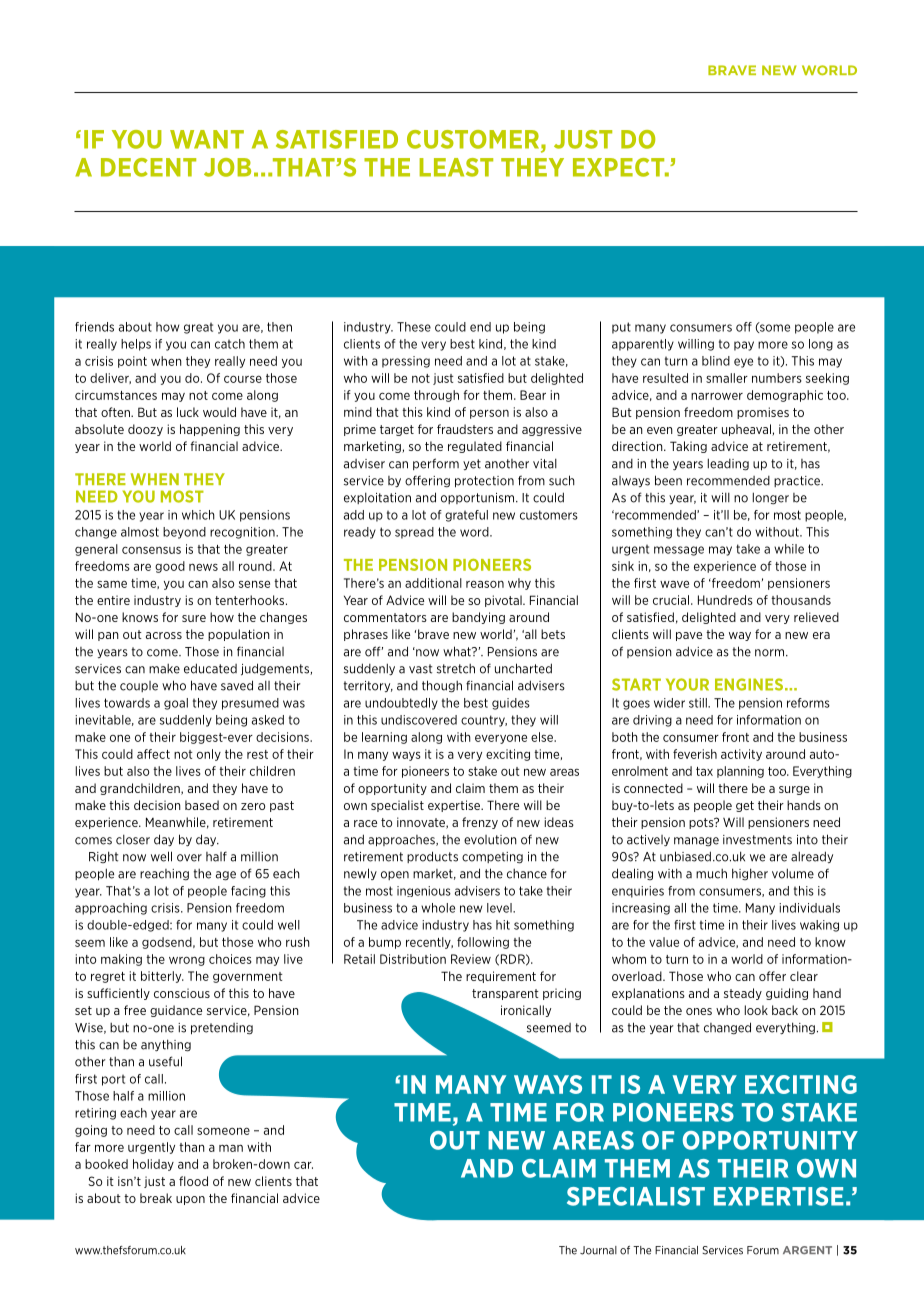  Describe the element at coordinates (190, 1200) in the screenshot. I see `upon` at that location.
